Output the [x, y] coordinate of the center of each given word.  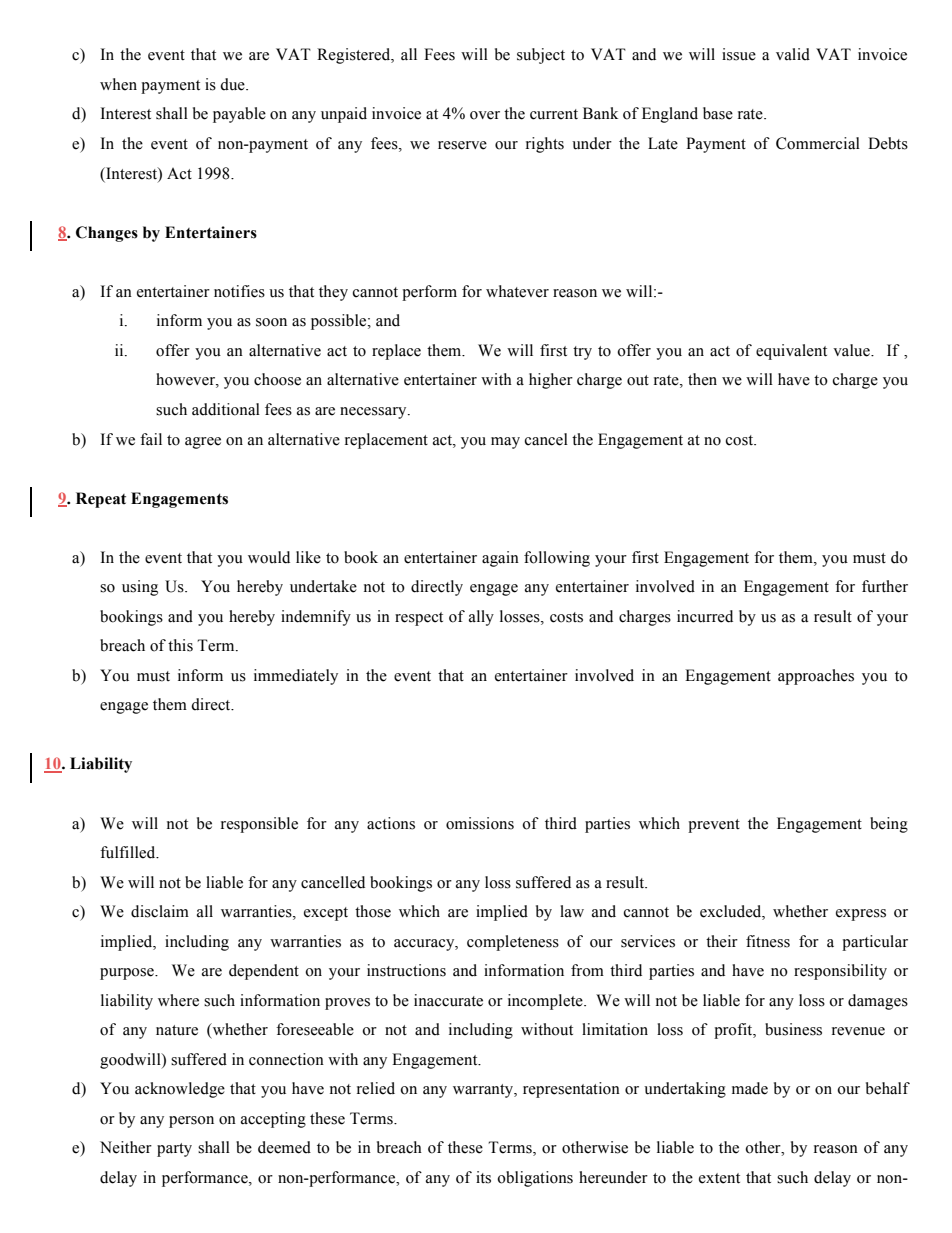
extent [719, 1178]
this [180, 645]
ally [481, 618]
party [174, 1150]
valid [793, 54]
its [483, 1177]
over [485, 115]
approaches [816, 677]
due [233, 84]
